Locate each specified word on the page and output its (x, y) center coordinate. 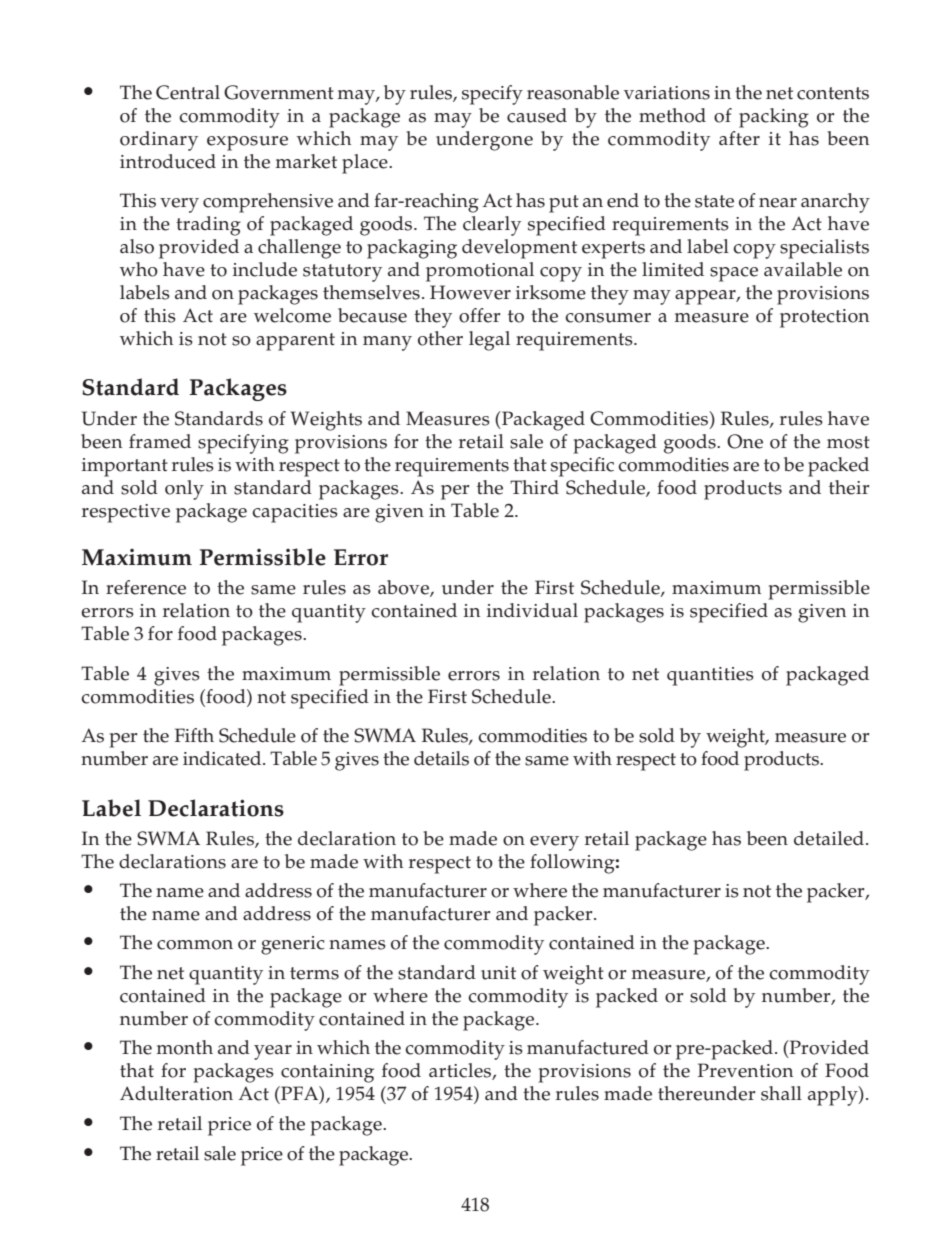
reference (146, 587)
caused (537, 115)
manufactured (588, 1047)
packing (774, 118)
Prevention (745, 1070)
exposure (247, 143)
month (185, 1047)
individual (532, 610)
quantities (710, 676)
